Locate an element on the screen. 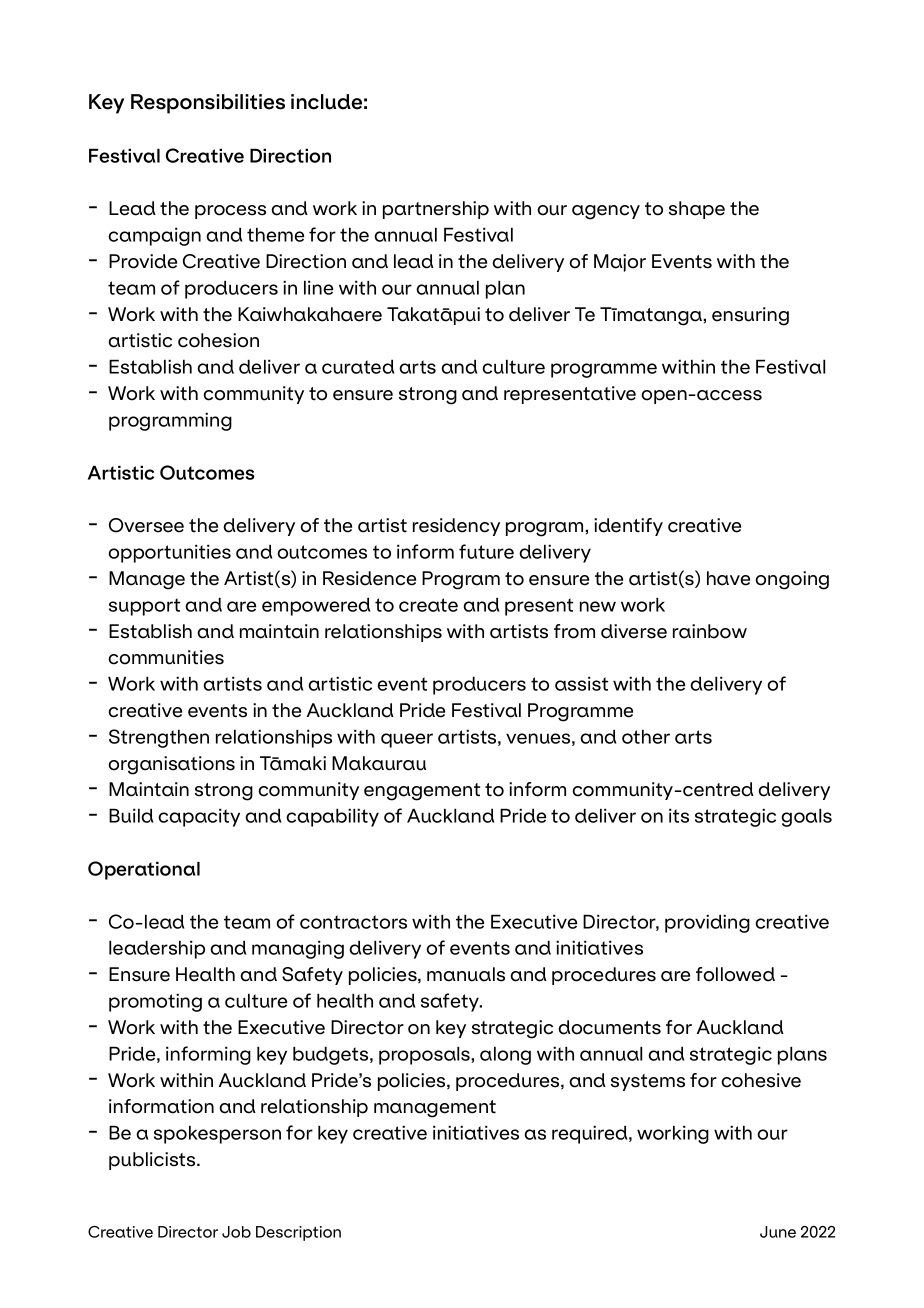  shape is located at coordinates (697, 210).
